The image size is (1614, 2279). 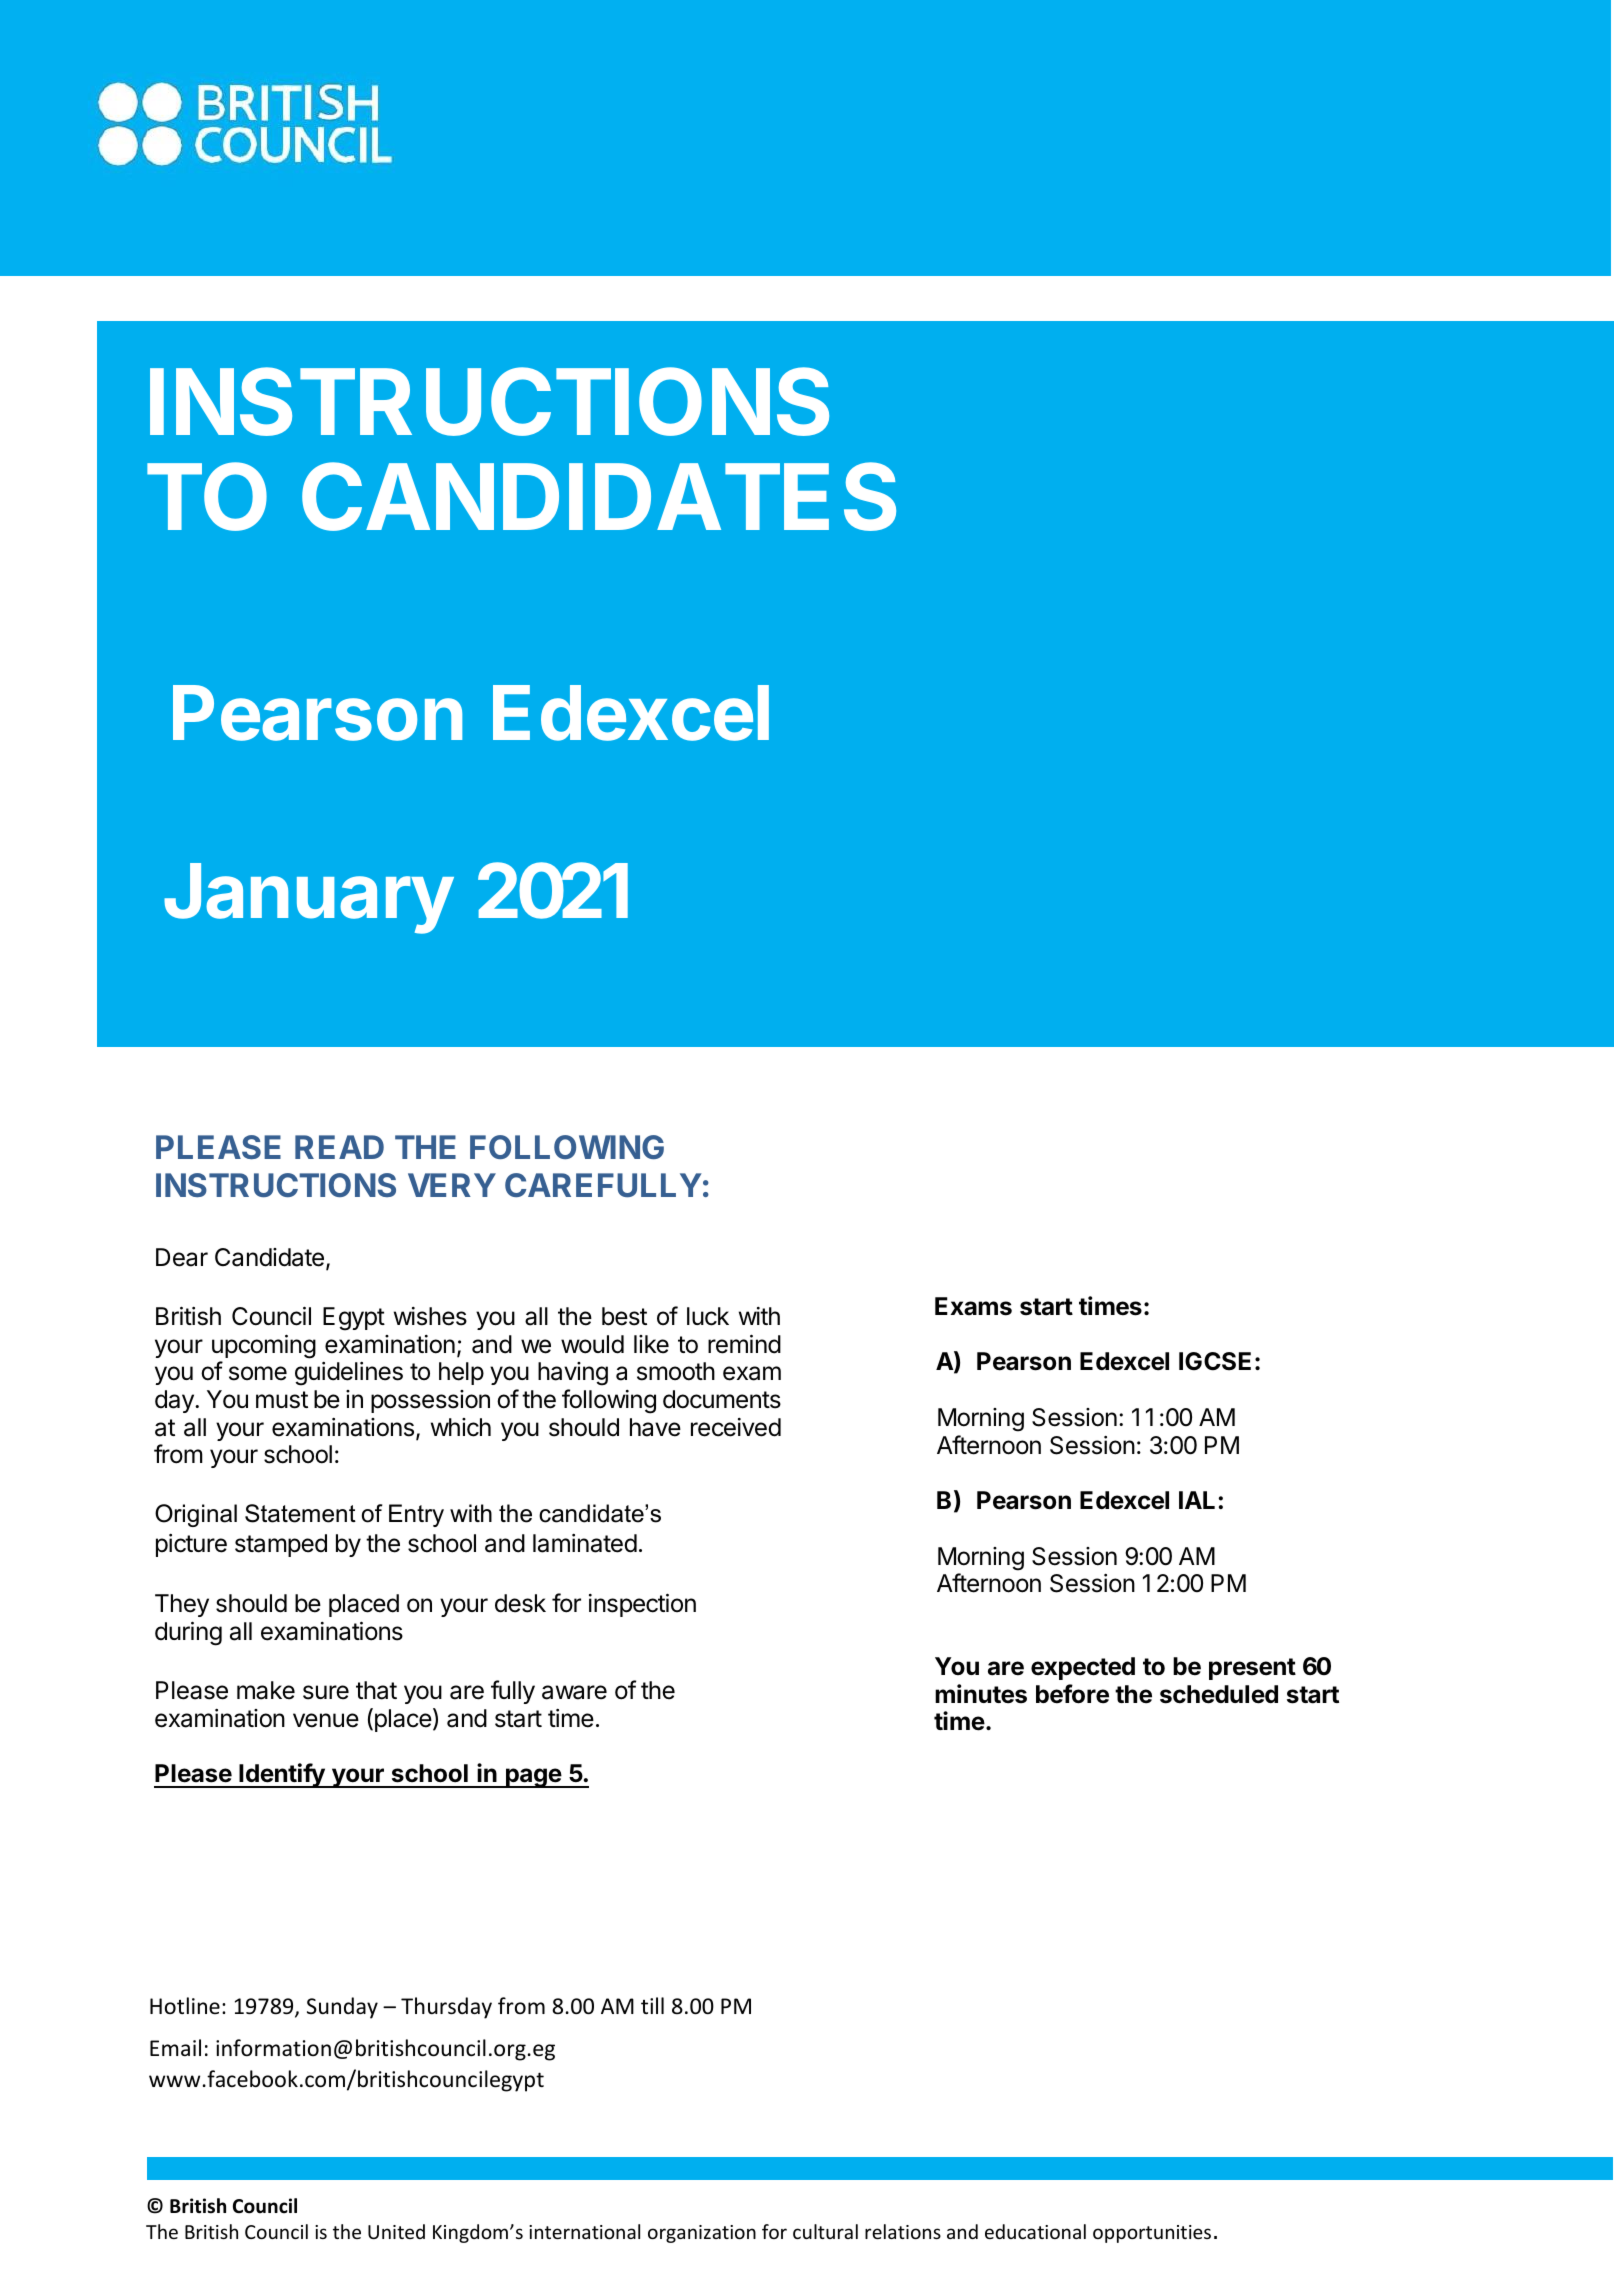 What do you see at coordinates (281, 1545) in the screenshot?
I see `stamped` at bounding box center [281, 1545].
